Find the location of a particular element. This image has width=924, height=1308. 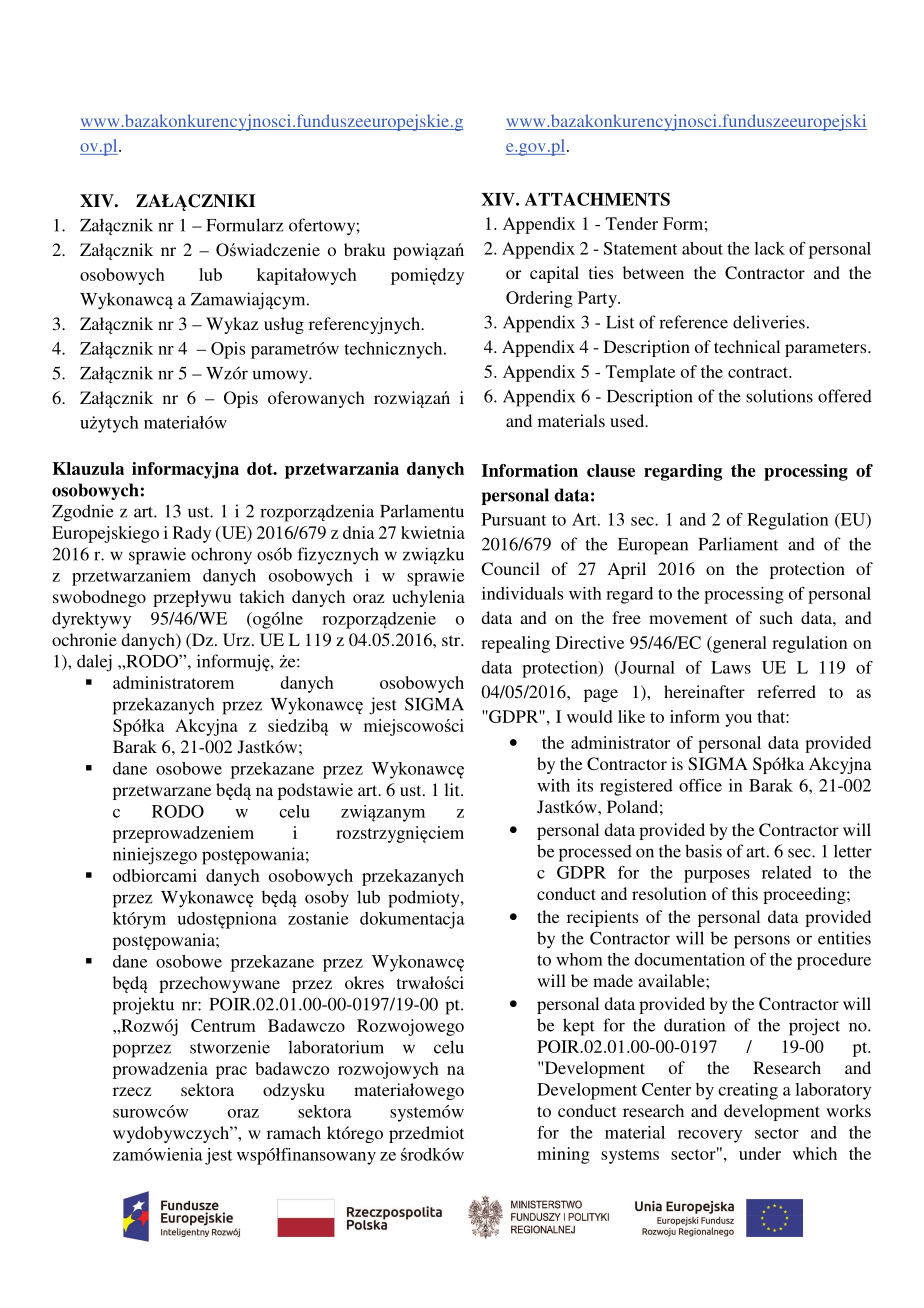

lit is located at coordinates (453, 789).
